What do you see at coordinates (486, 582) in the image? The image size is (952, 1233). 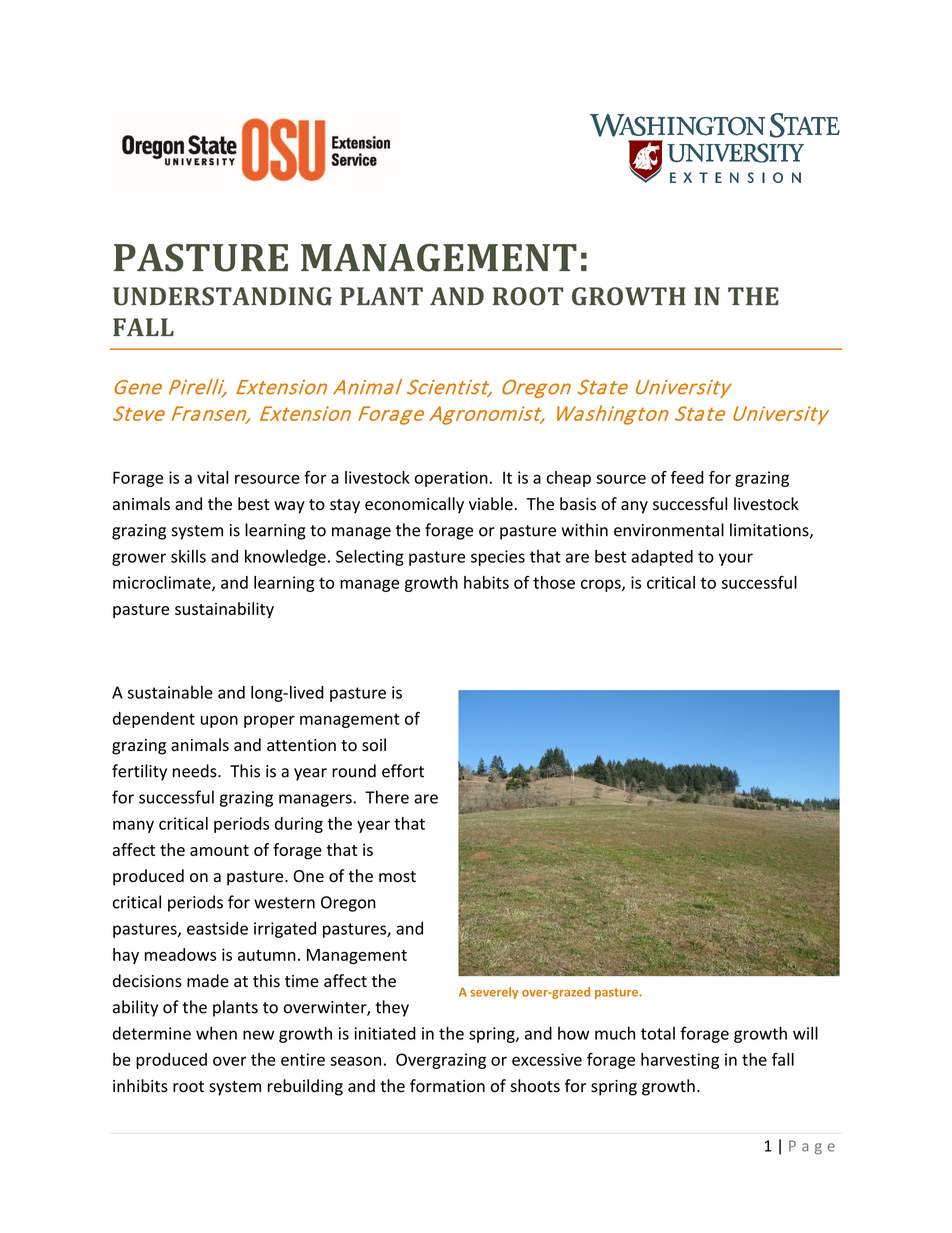 I see `habits` at bounding box center [486, 582].
